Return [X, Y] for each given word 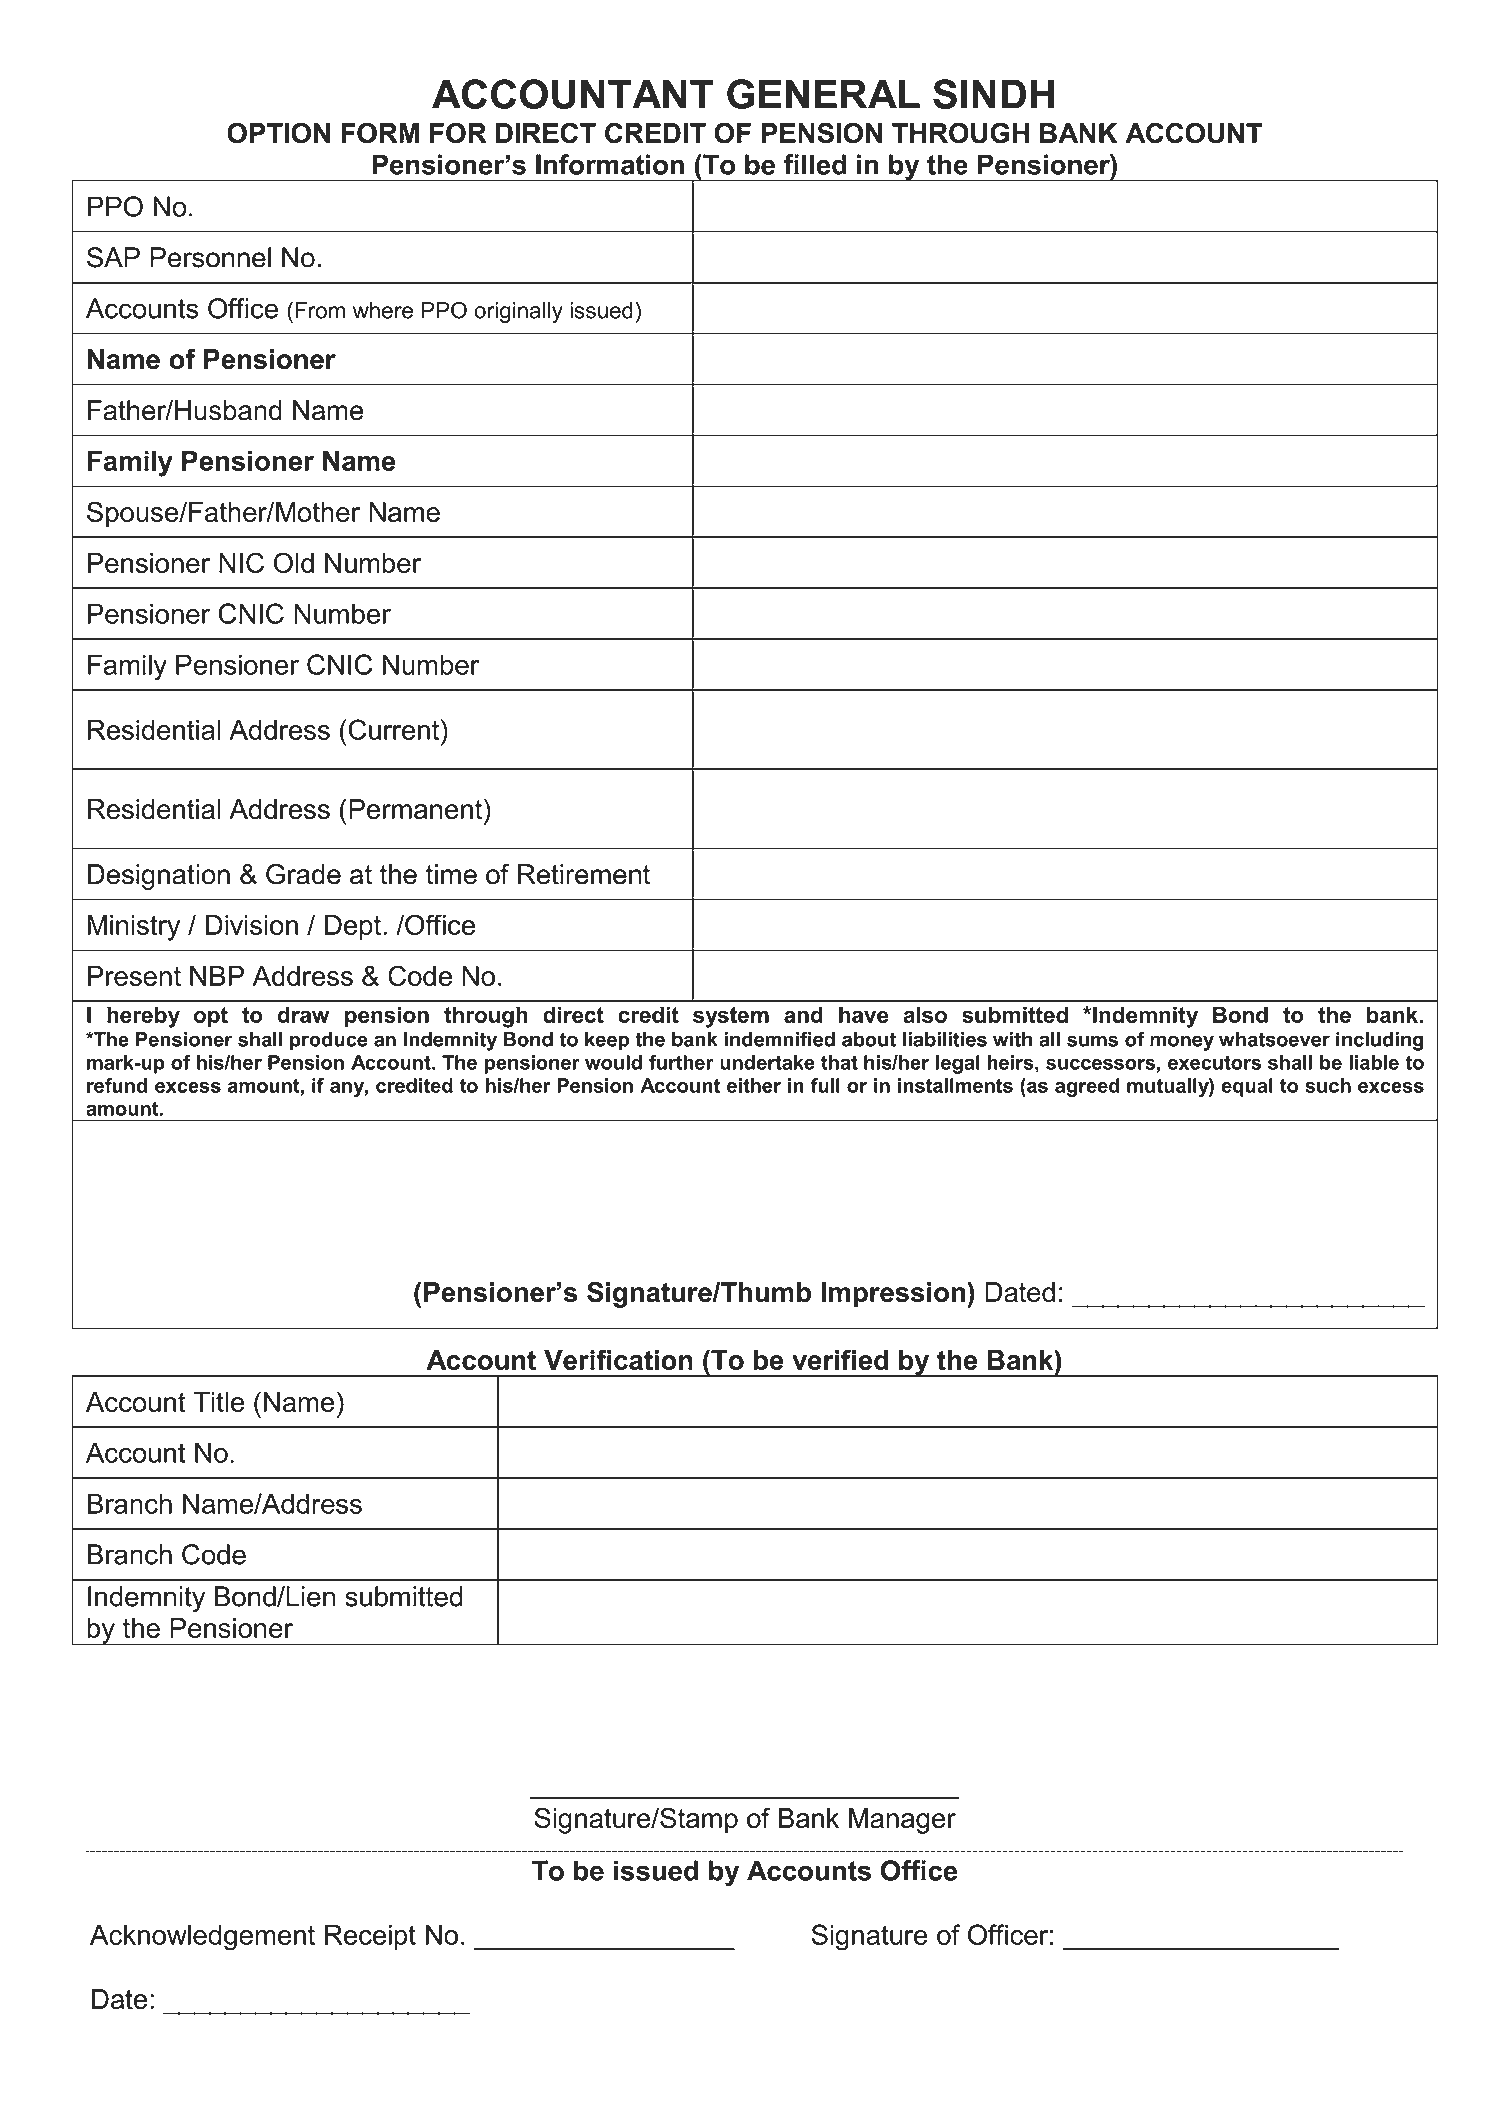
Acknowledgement [202, 1937]
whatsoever [1274, 1039]
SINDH [993, 94]
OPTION [278, 133]
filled [815, 164]
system [731, 1017]
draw [304, 1014]
